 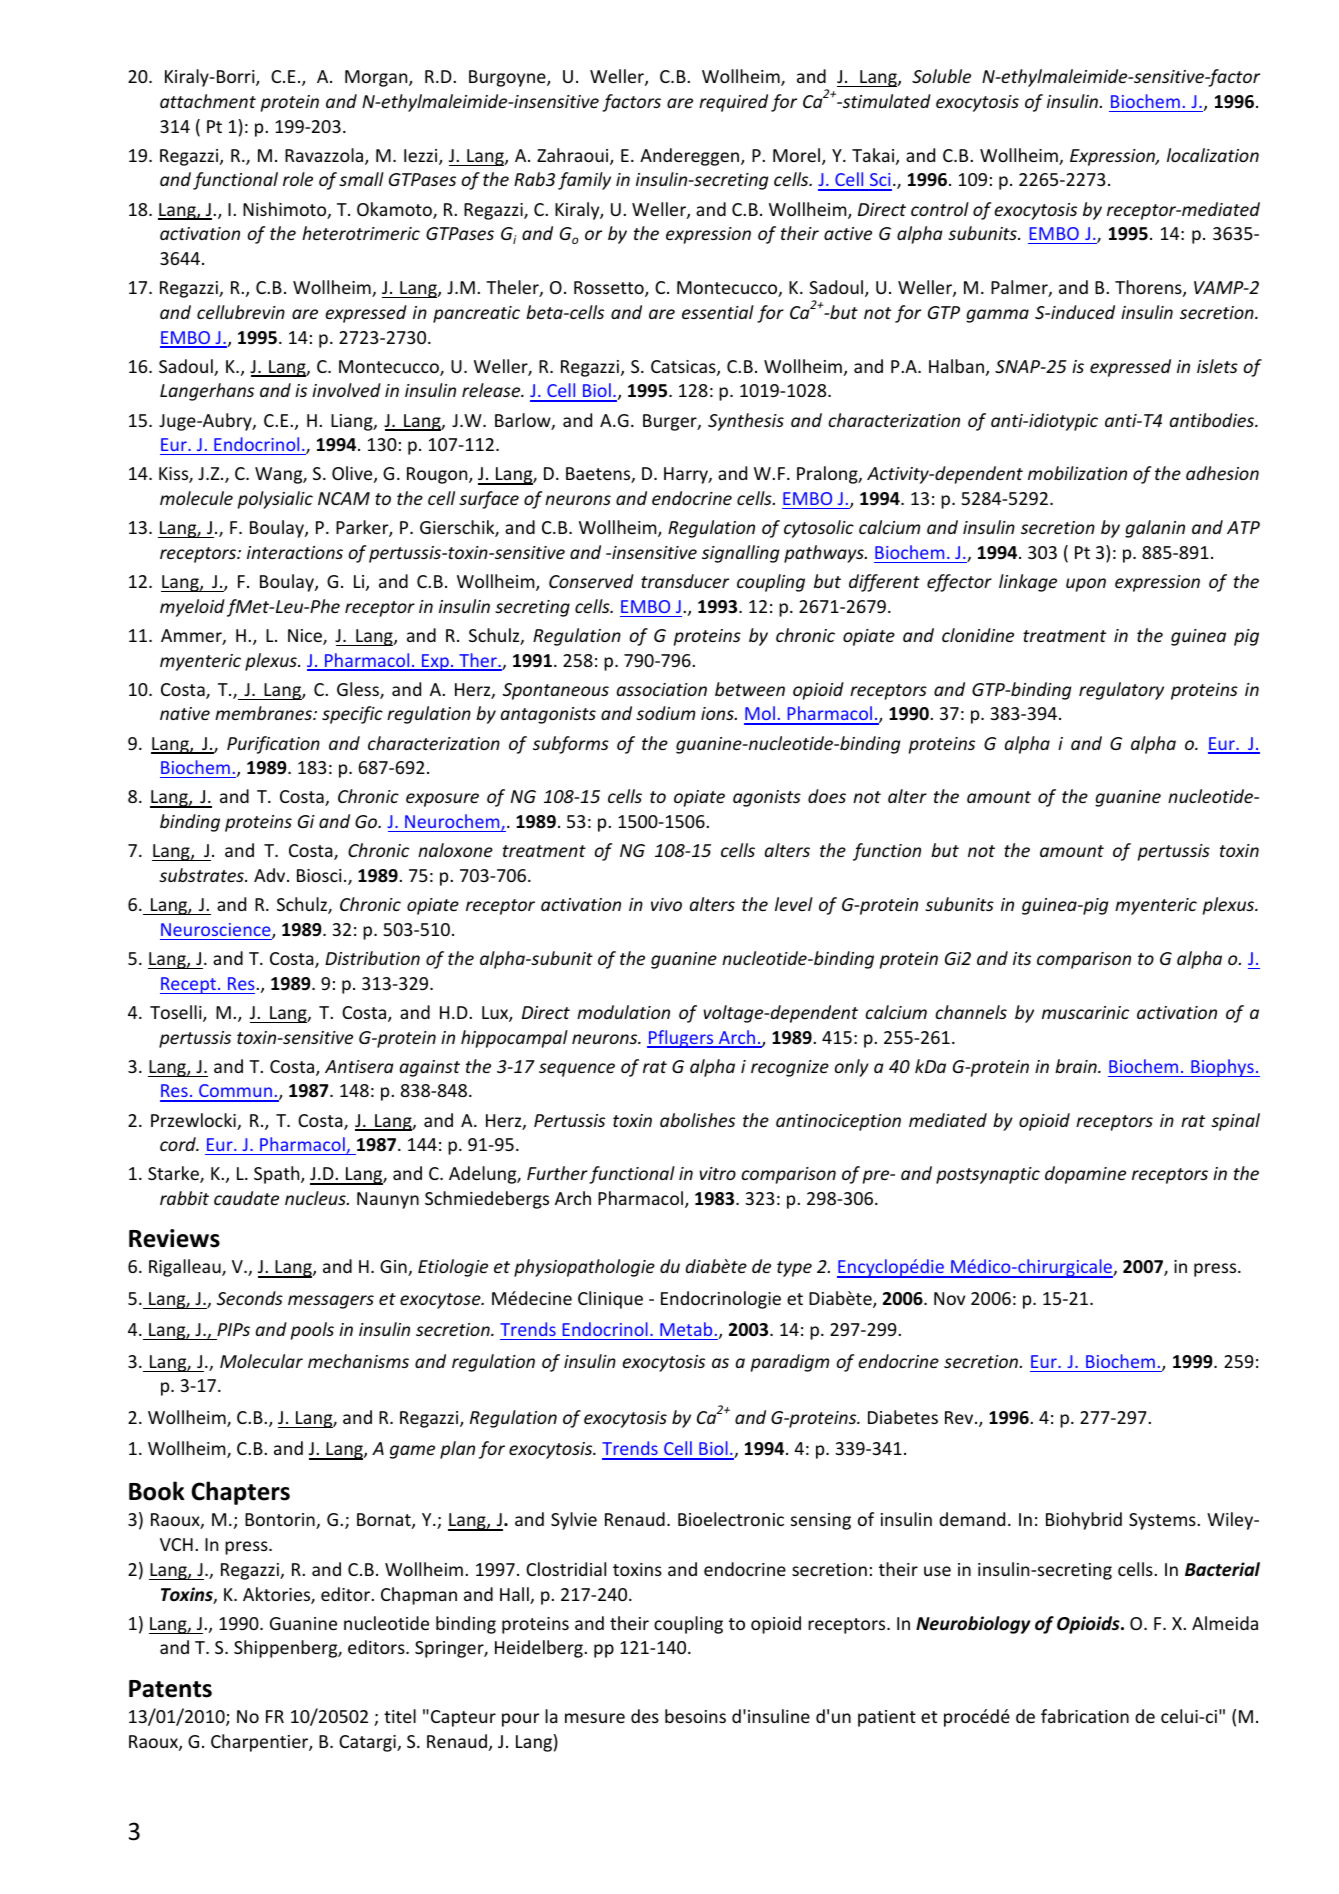 What do you see at coordinates (1077, 473) in the screenshot?
I see `mobilization` at bounding box center [1077, 473].
